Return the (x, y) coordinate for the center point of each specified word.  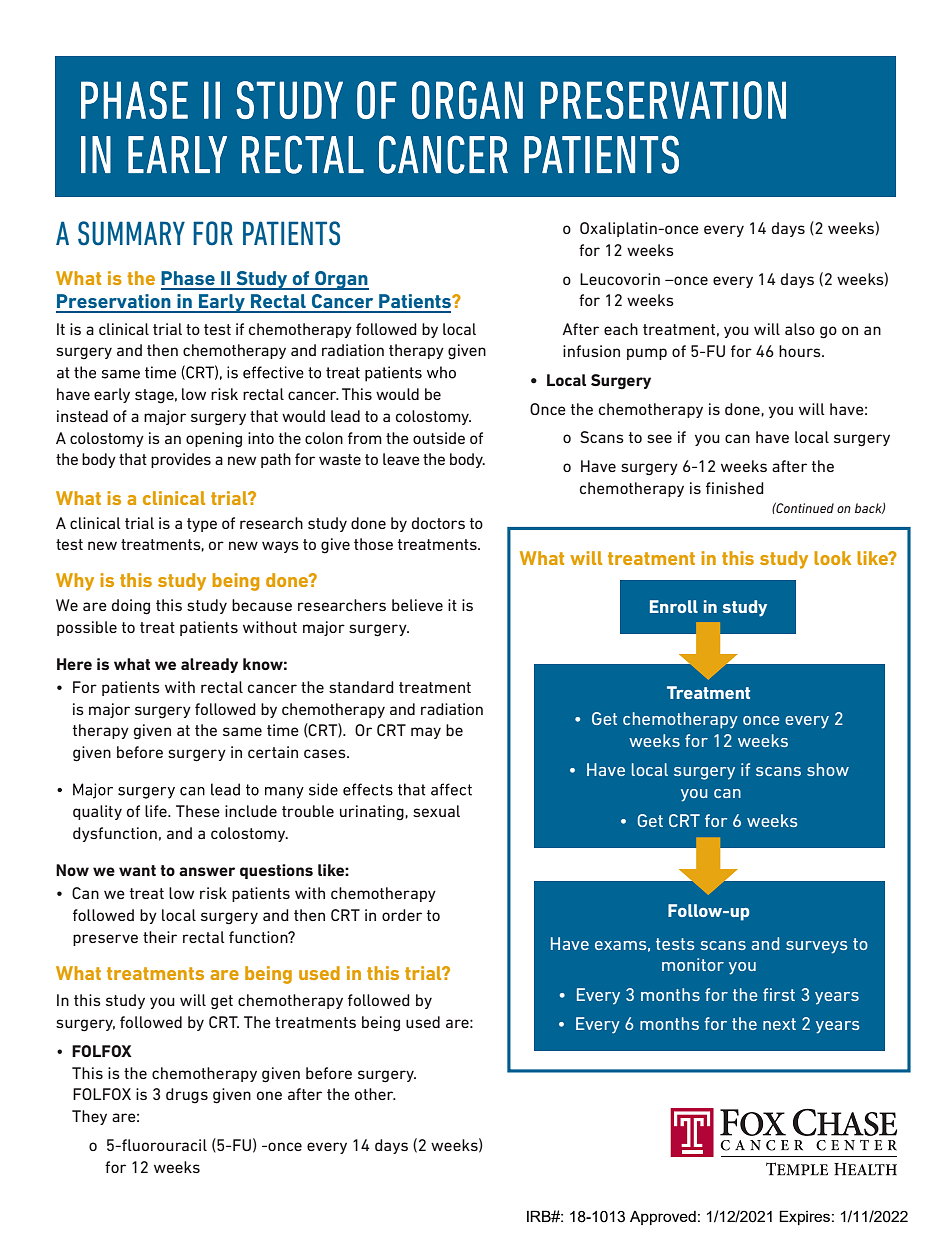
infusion (591, 351)
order (402, 915)
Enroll (674, 606)
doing (131, 607)
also (800, 329)
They (89, 1117)
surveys (816, 947)
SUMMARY (131, 233)
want (137, 870)
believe (417, 605)
